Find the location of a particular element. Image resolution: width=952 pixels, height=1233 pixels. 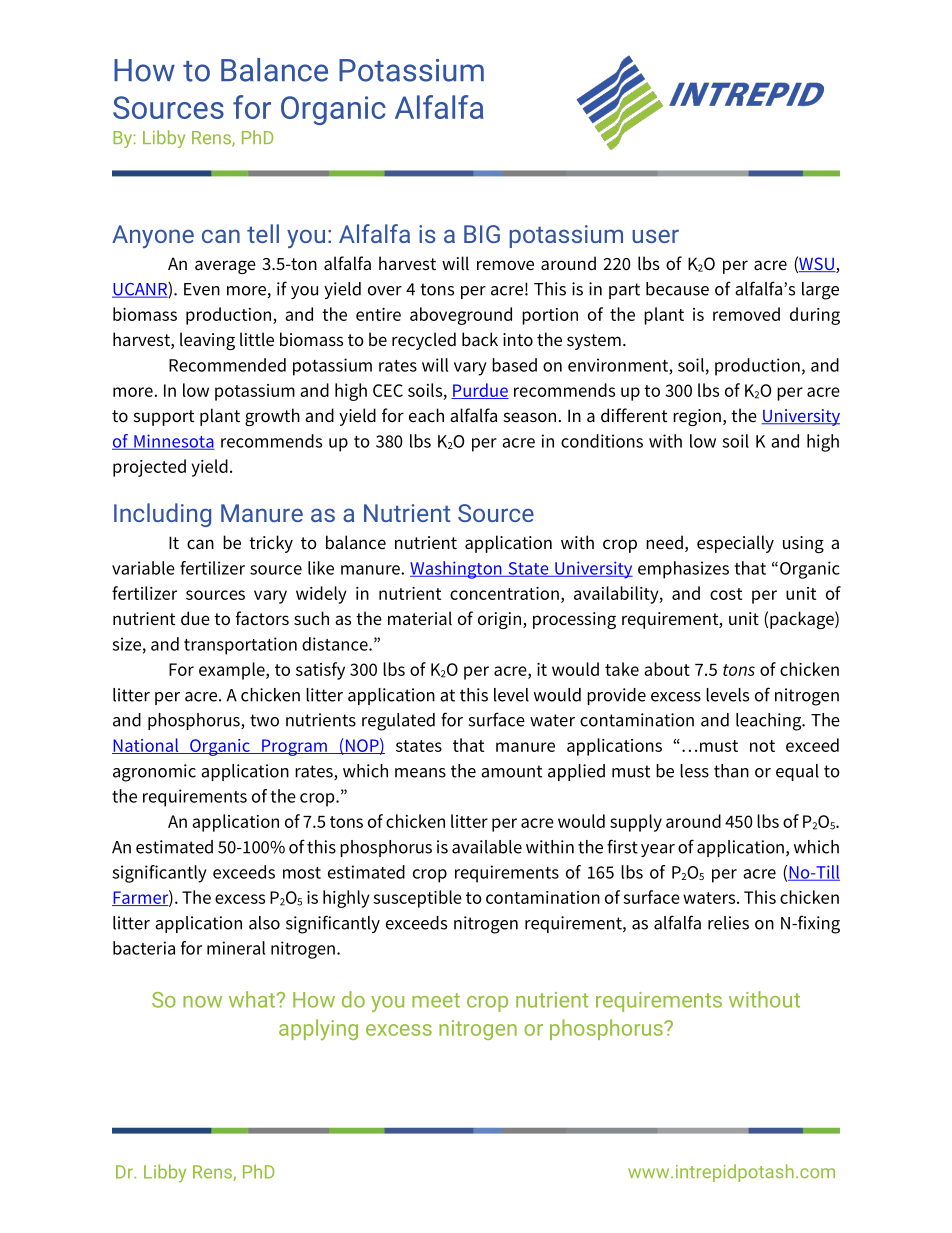

average is located at coordinates (225, 267).
